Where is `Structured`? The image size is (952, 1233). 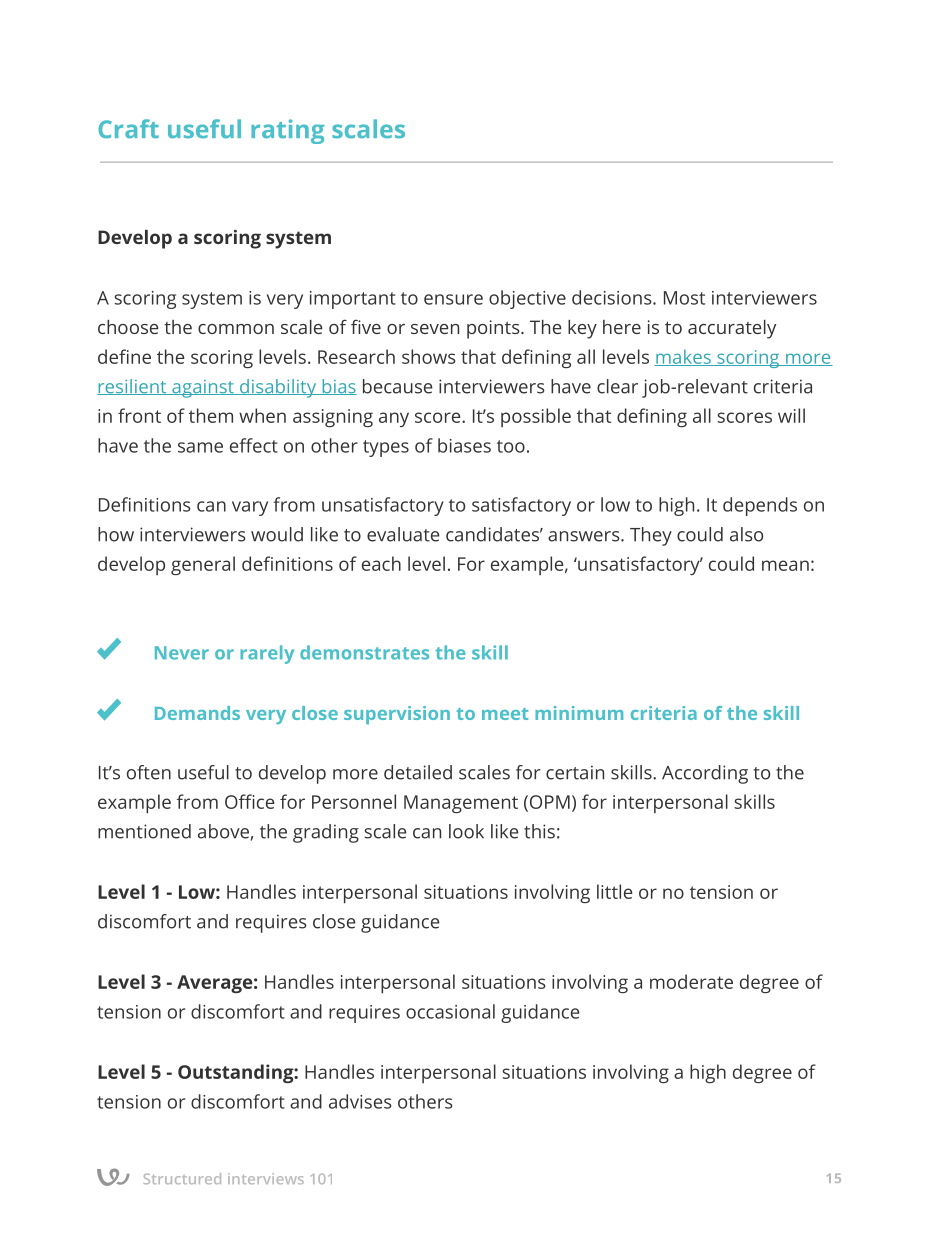
Structured is located at coordinates (182, 1178).
